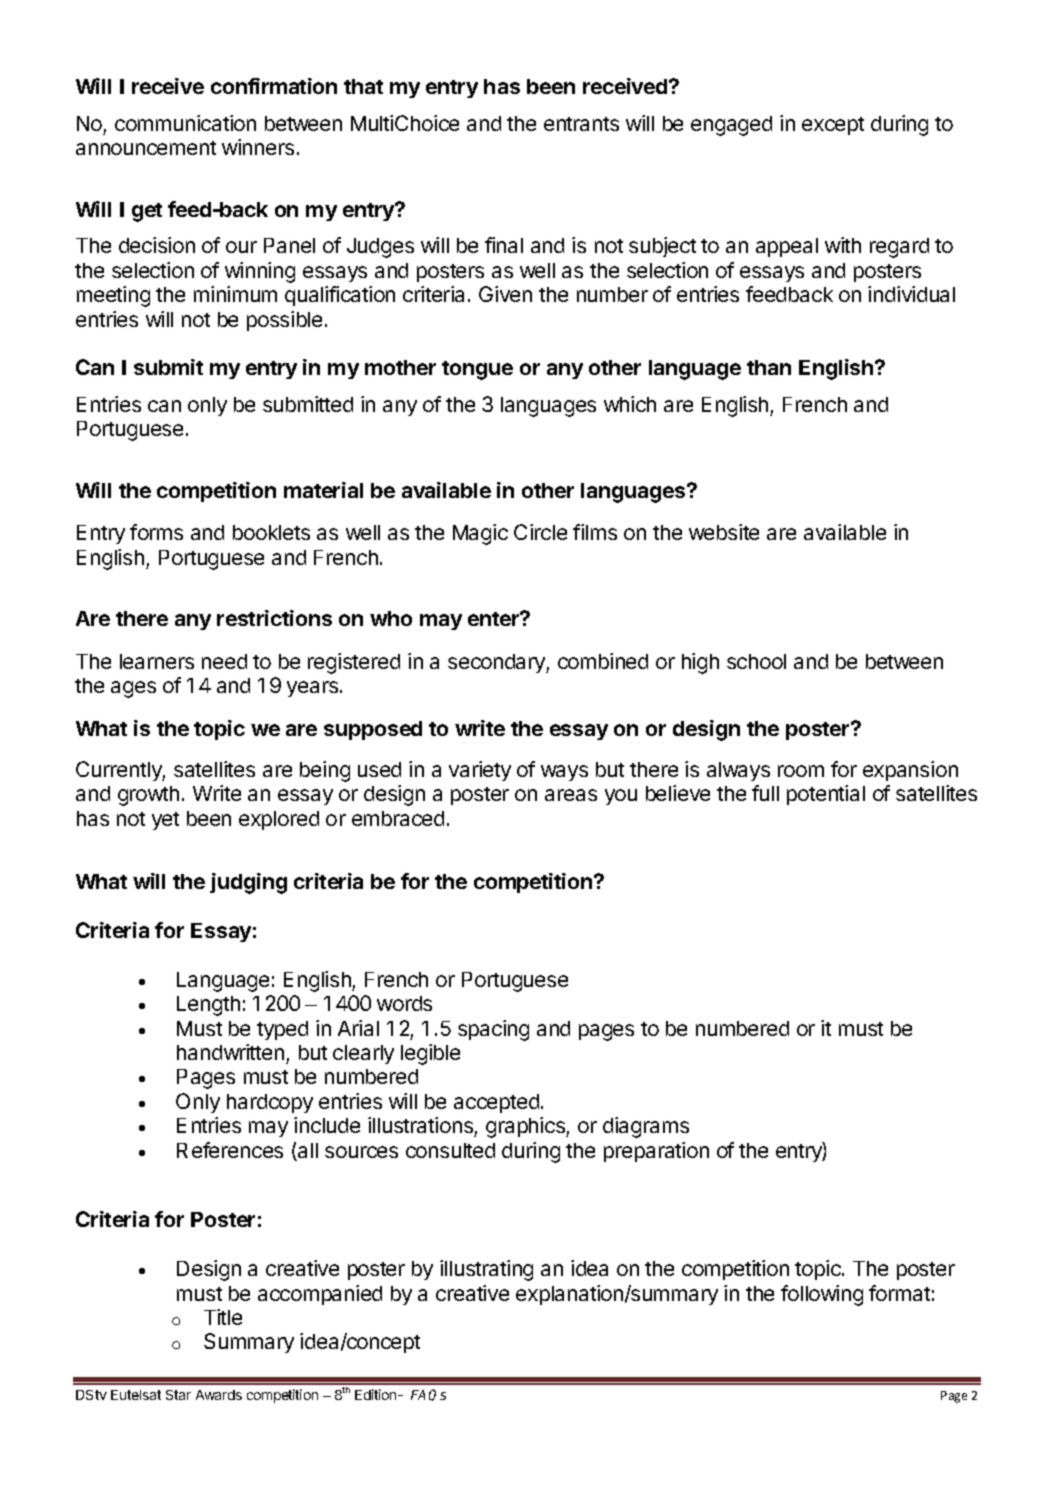 This screenshot has height=1491, width=1054. What do you see at coordinates (493, 1030) in the screenshot?
I see `spacing` at bounding box center [493, 1030].
